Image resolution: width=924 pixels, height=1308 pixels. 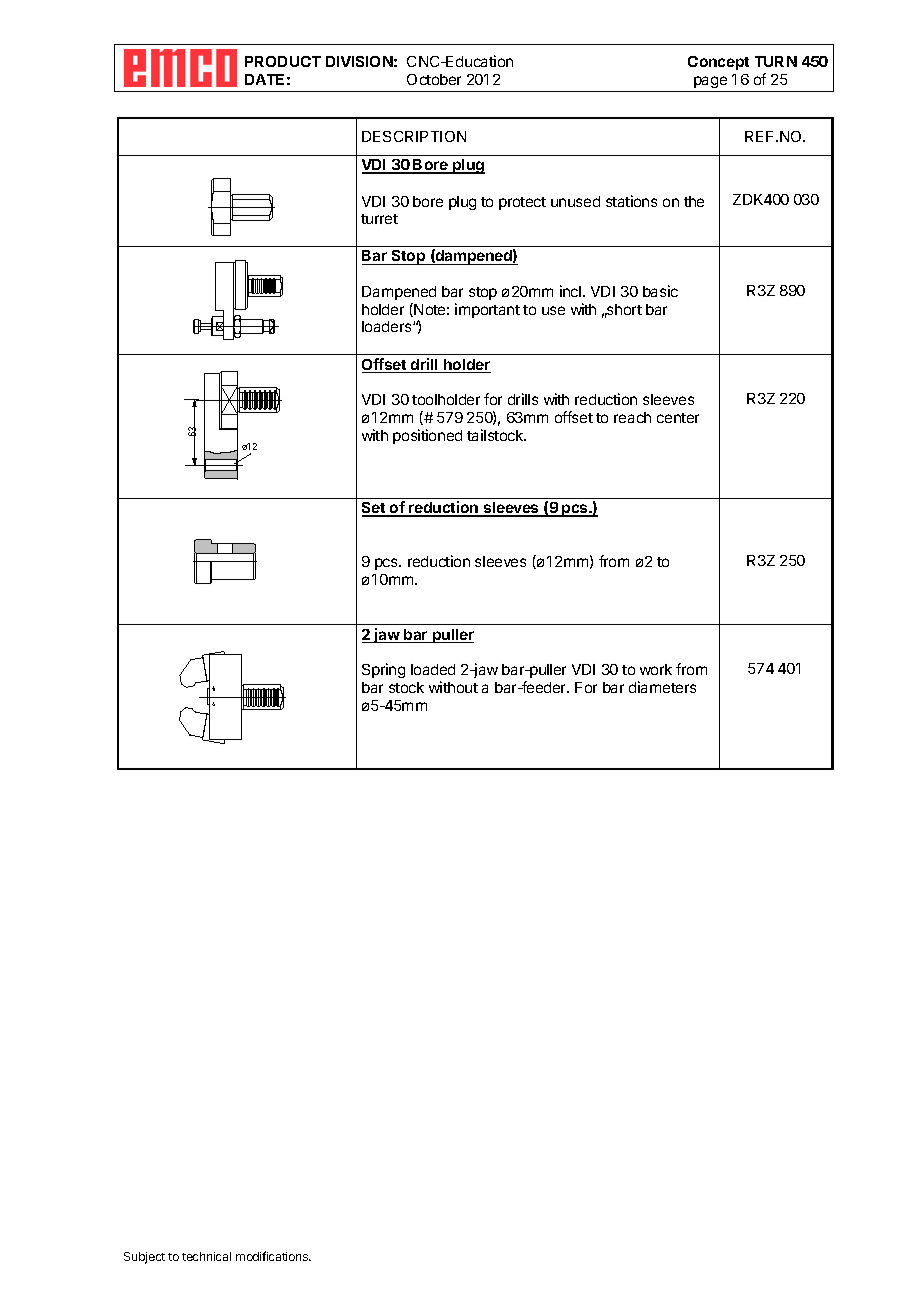 I want to click on work, so click(x=656, y=669).
